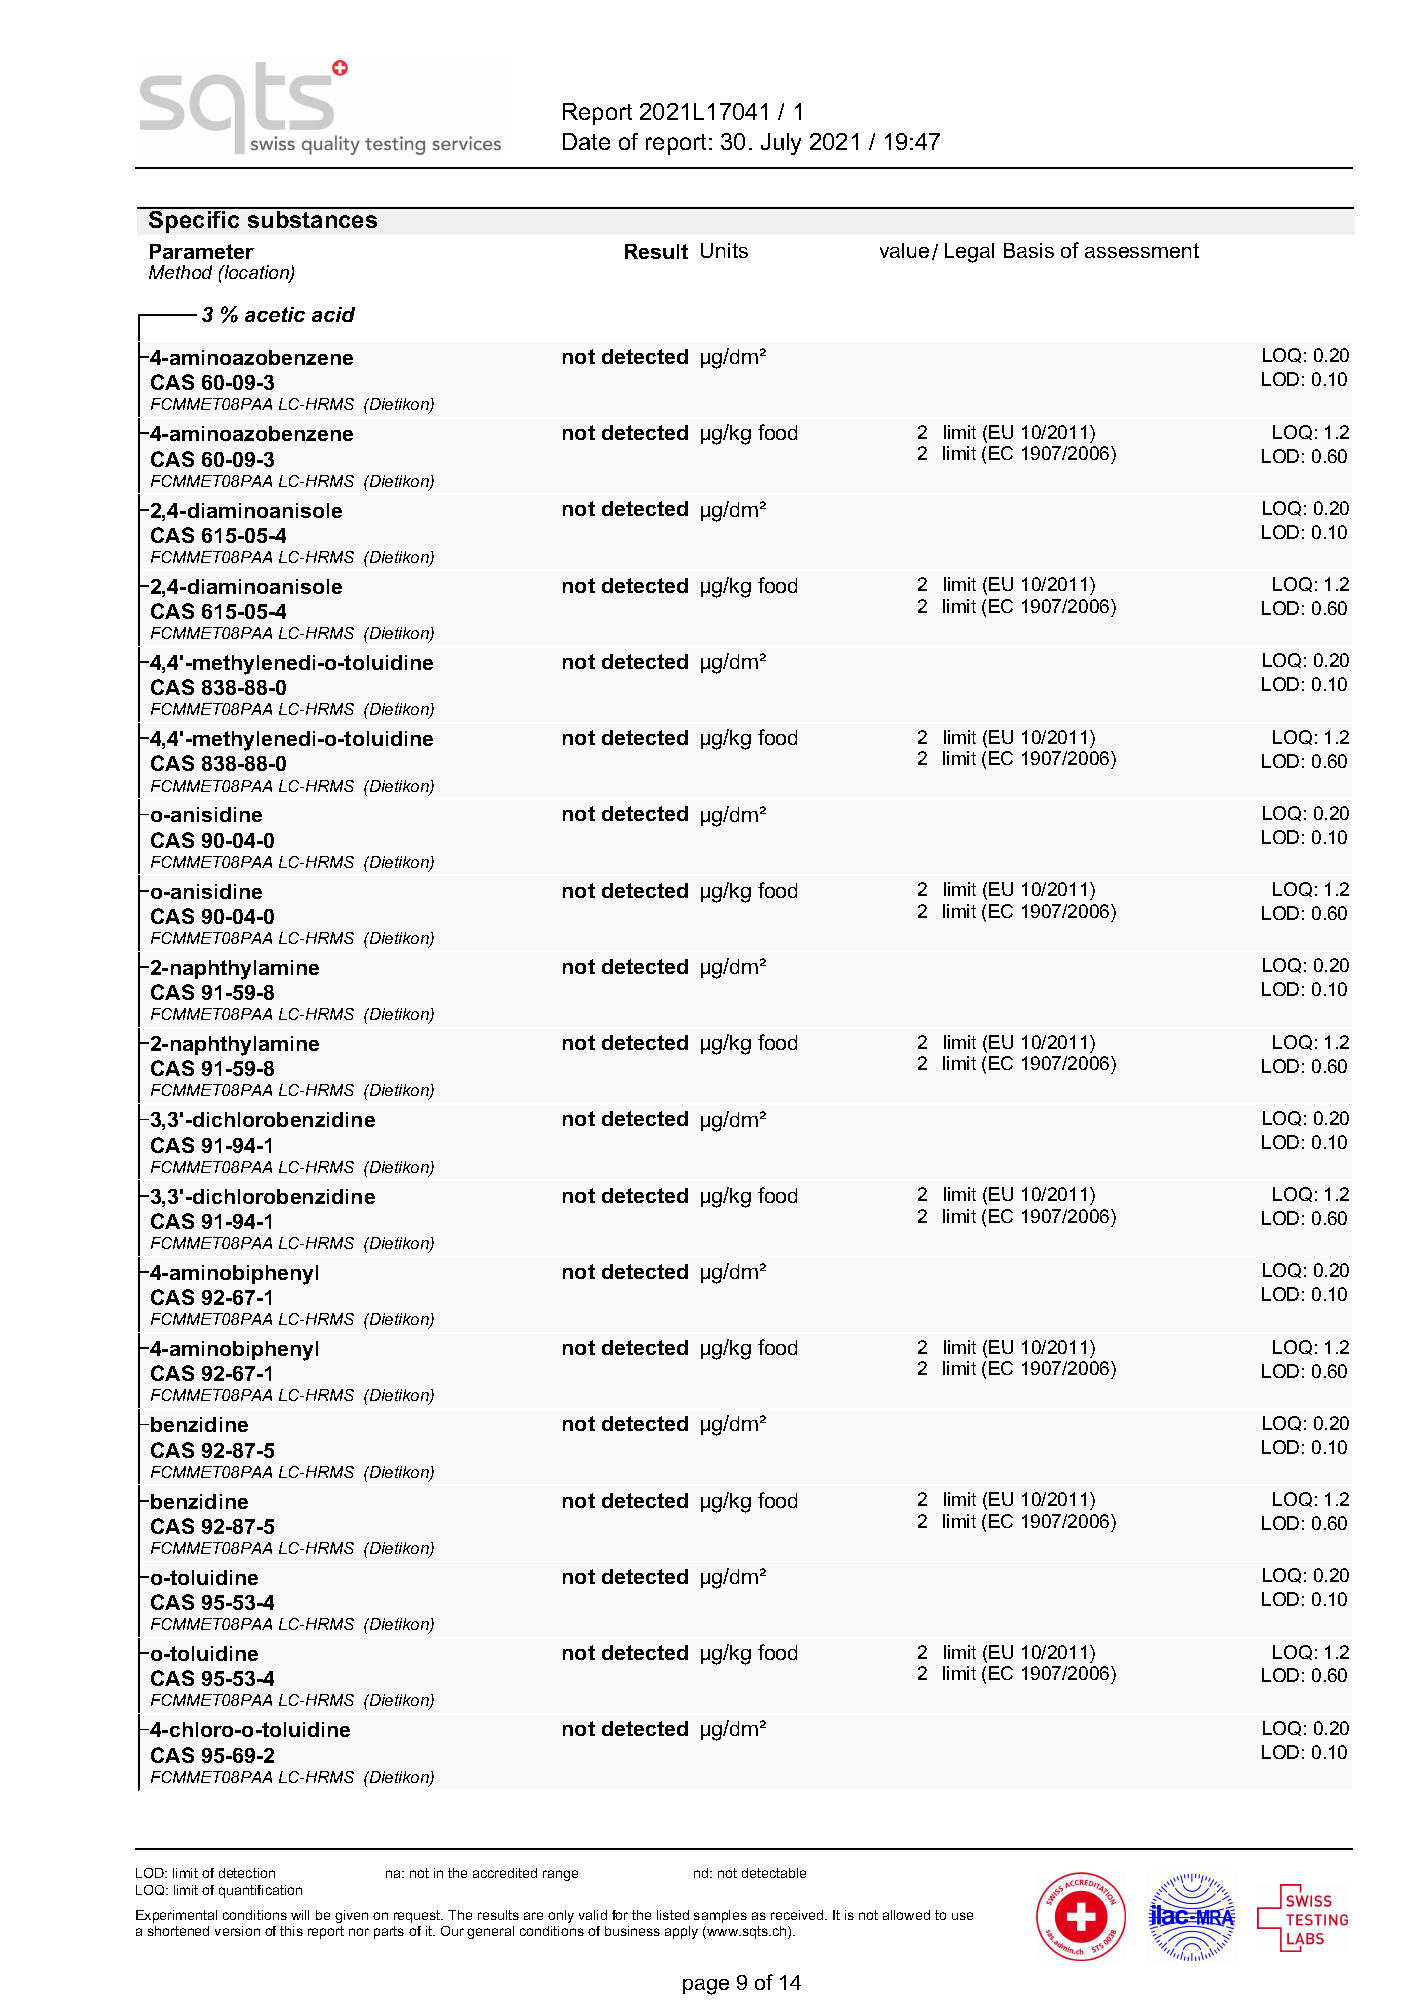  What do you see at coordinates (275, 314) in the screenshot?
I see `acetic` at bounding box center [275, 314].
